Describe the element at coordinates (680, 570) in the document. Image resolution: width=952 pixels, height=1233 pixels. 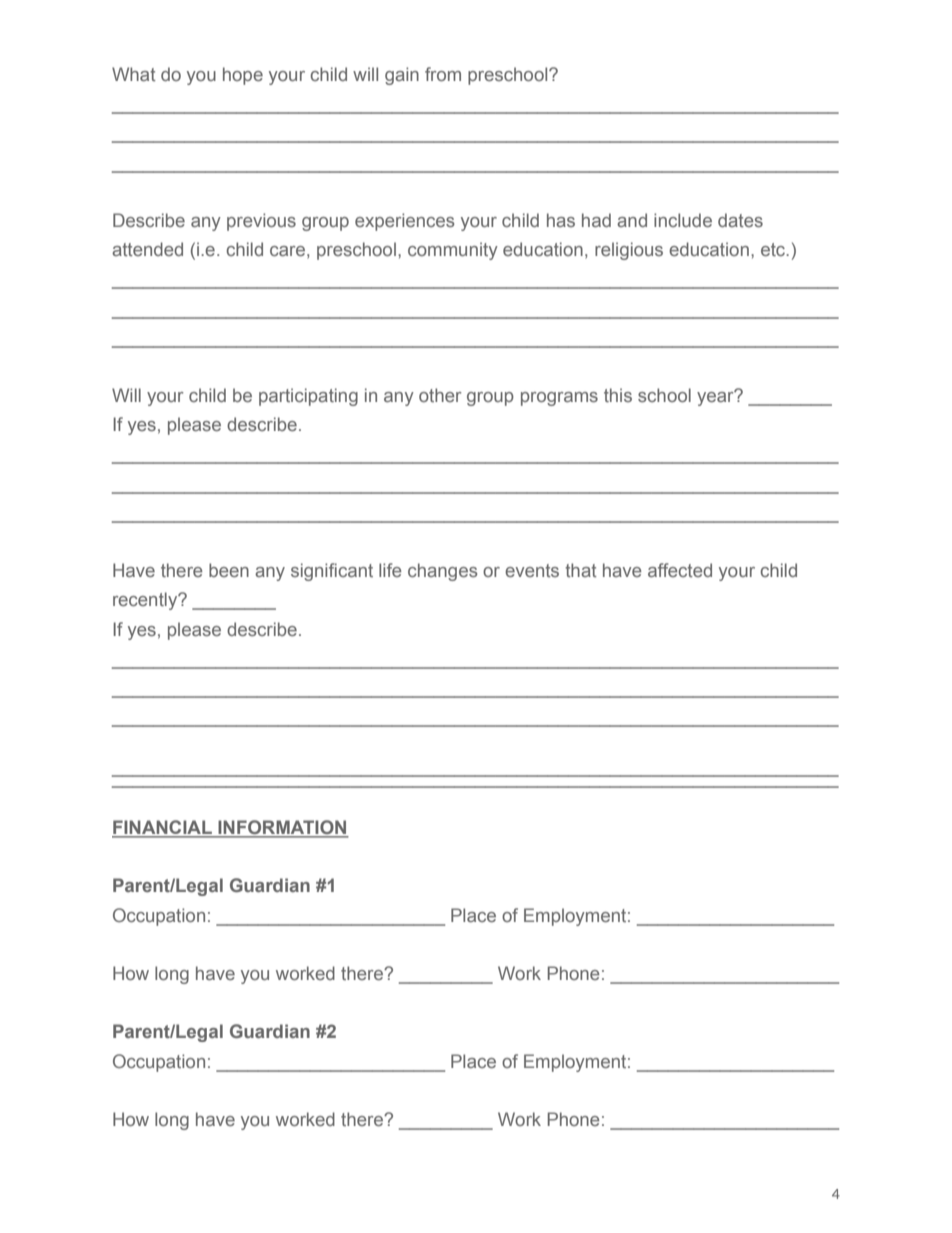
I see `affected` at that location.
